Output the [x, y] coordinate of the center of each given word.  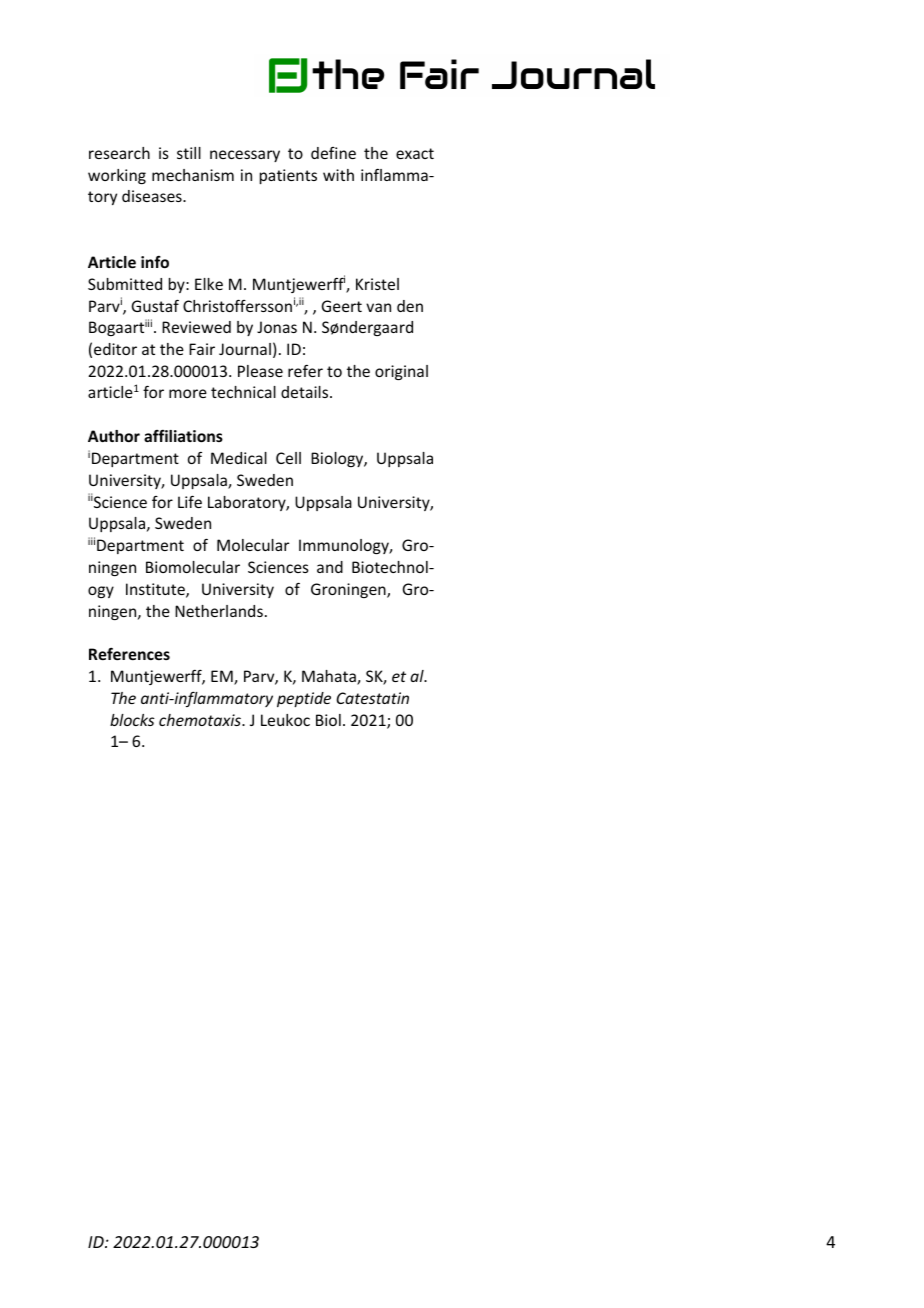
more [188, 393]
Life [190, 501]
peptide [304, 699]
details [306, 392]
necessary [245, 156]
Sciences [278, 567]
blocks [132, 720]
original [401, 372]
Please [260, 371]
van [378, 307]
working [117, 176]
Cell [288, 458]
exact [415, 153]
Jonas [277, 327]
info [155, 262]
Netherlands [219, 611]
